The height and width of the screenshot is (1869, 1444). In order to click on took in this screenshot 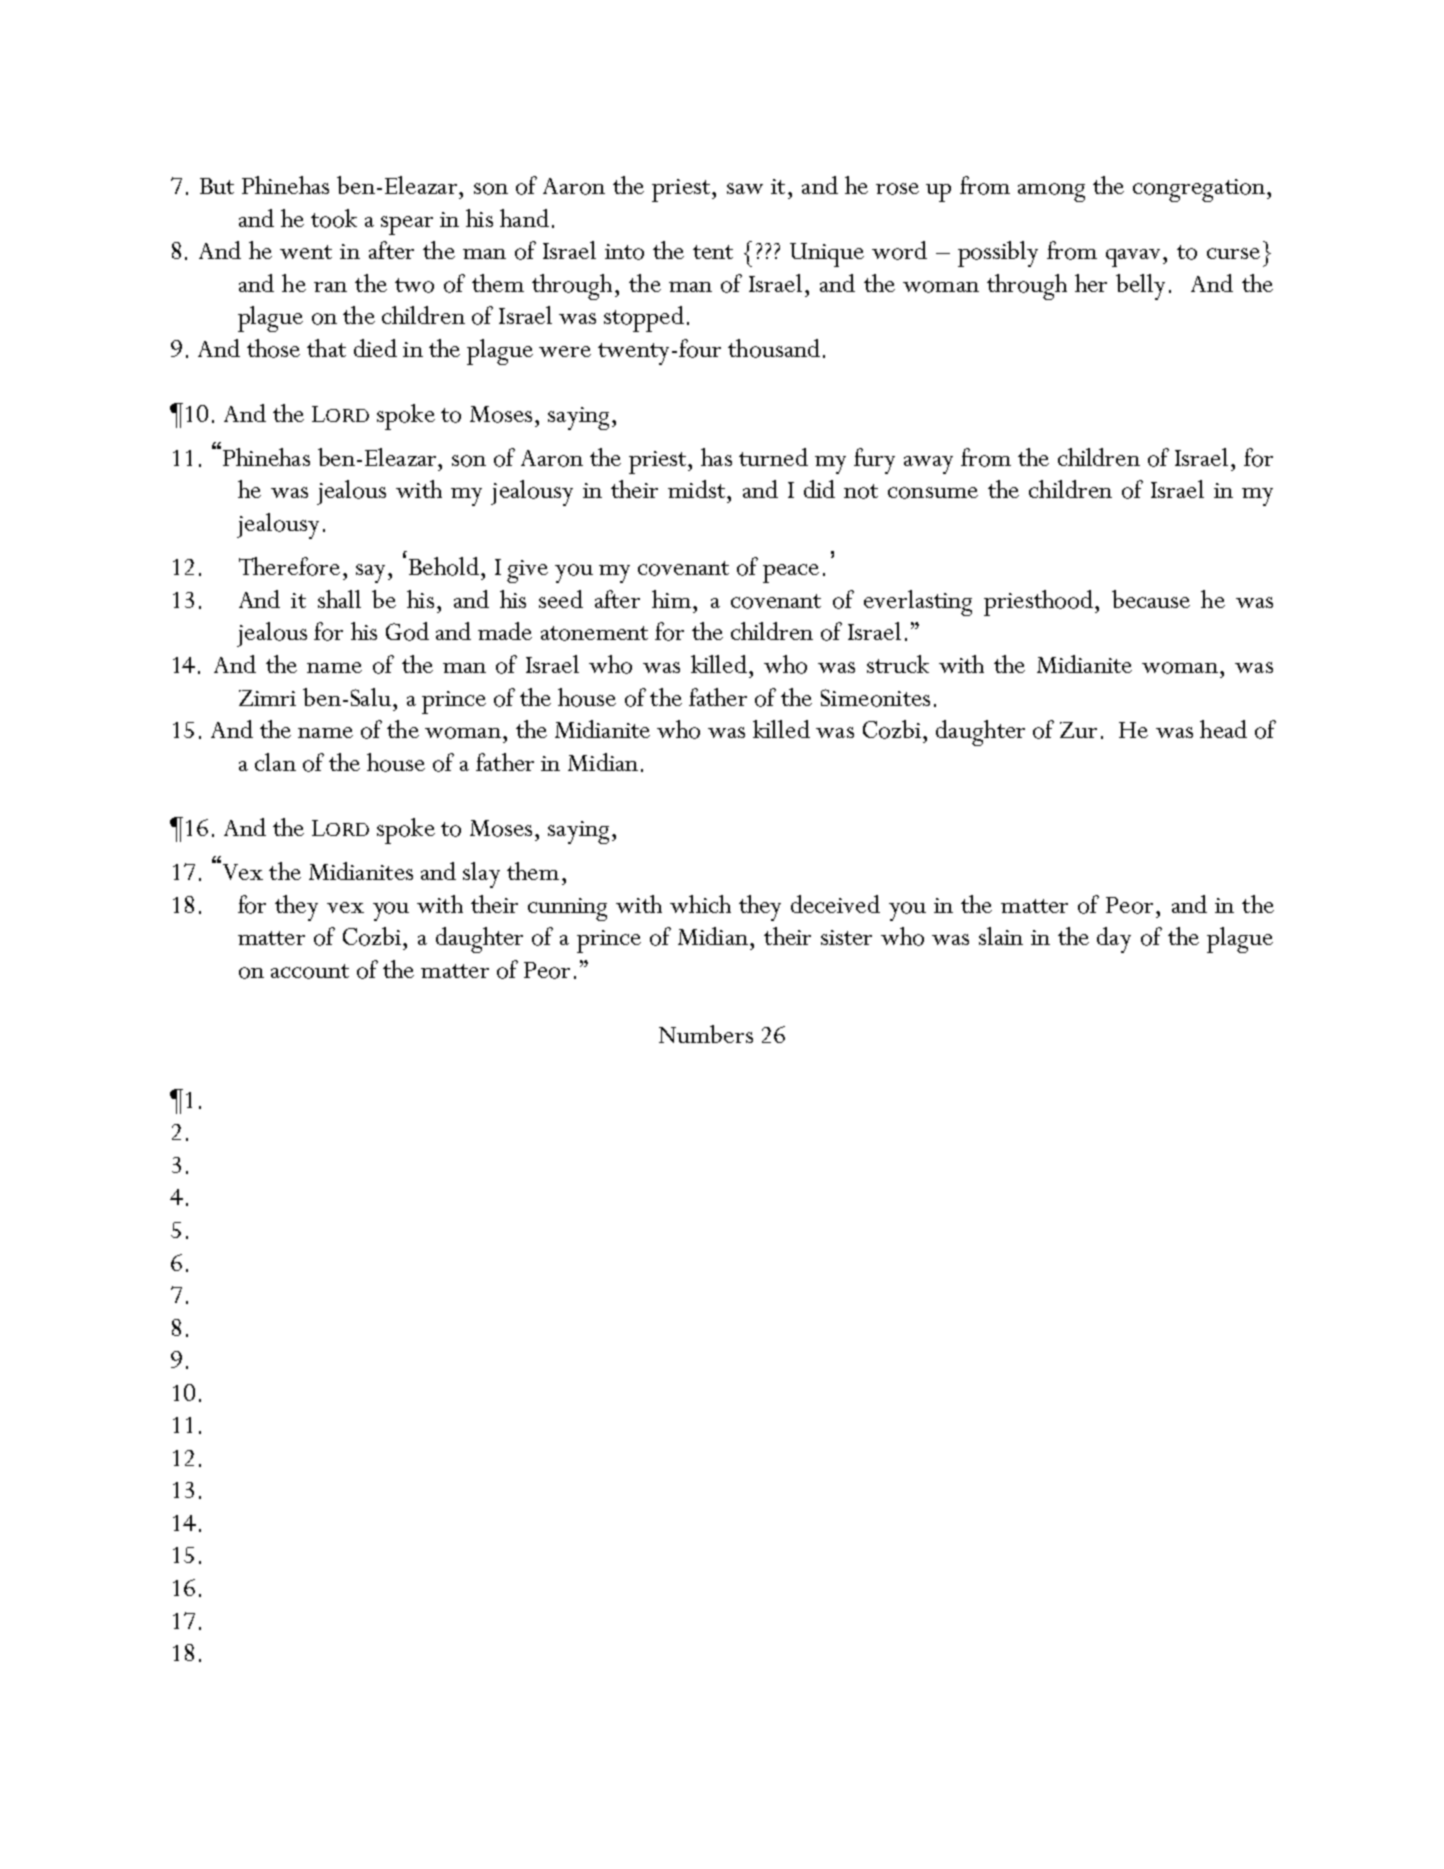, I will do `click(334, 218)`.
